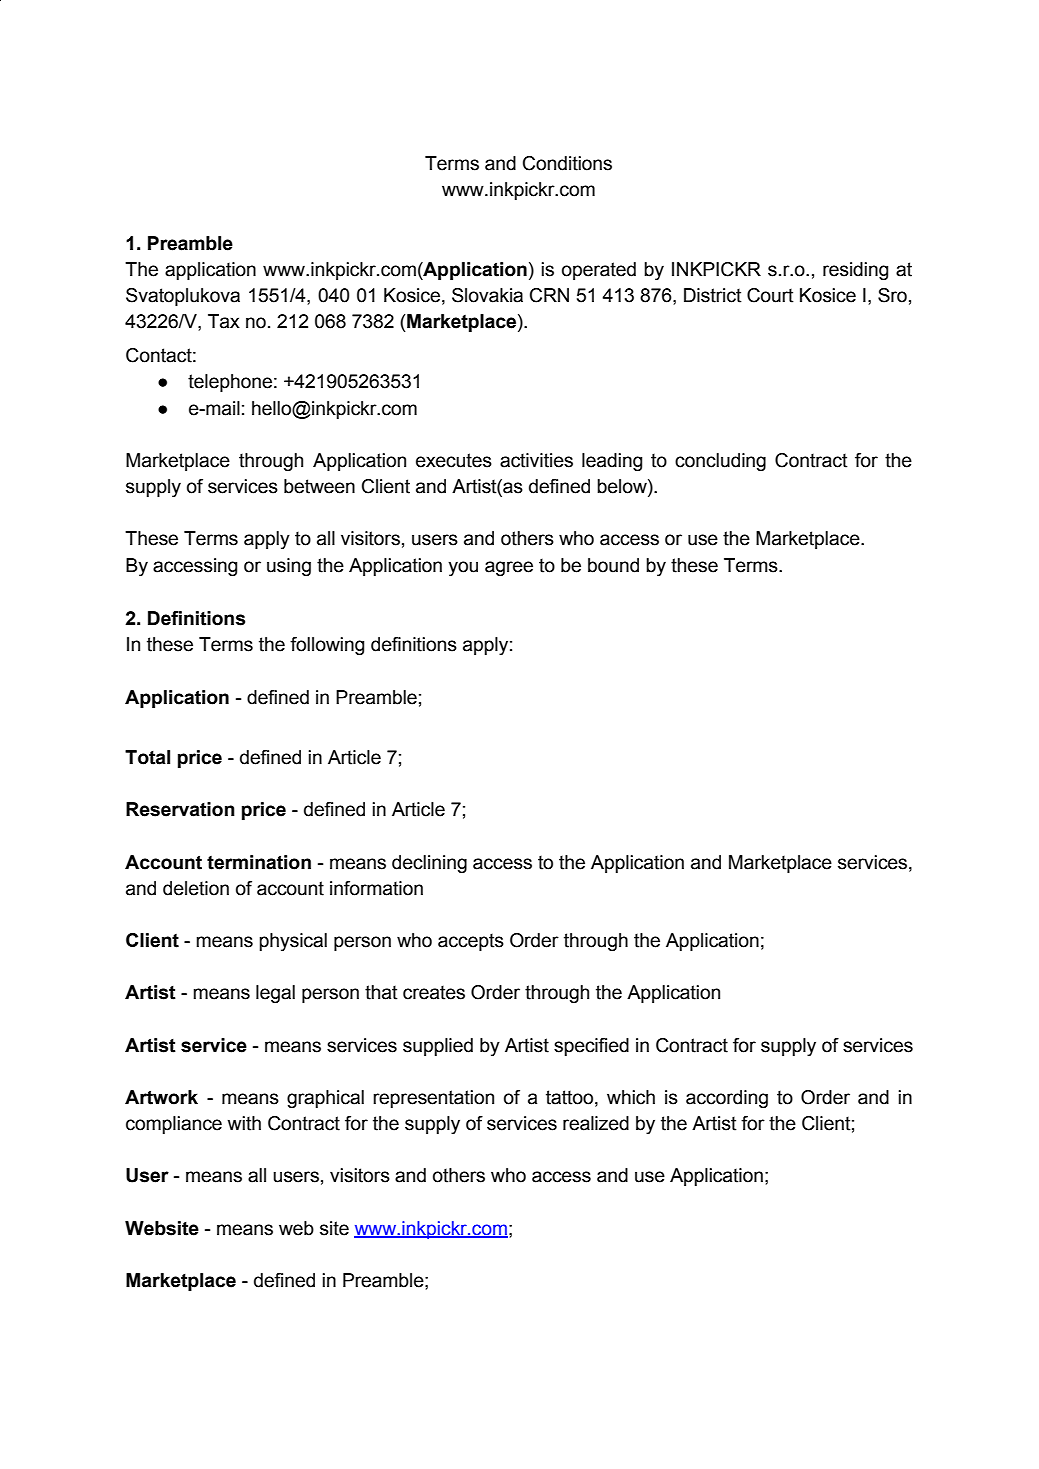 The width and height of the screenshot is (1039, 1469). Describe the element at coordinates (224, 321) in the screenshot. I see `Tax` at that location.
